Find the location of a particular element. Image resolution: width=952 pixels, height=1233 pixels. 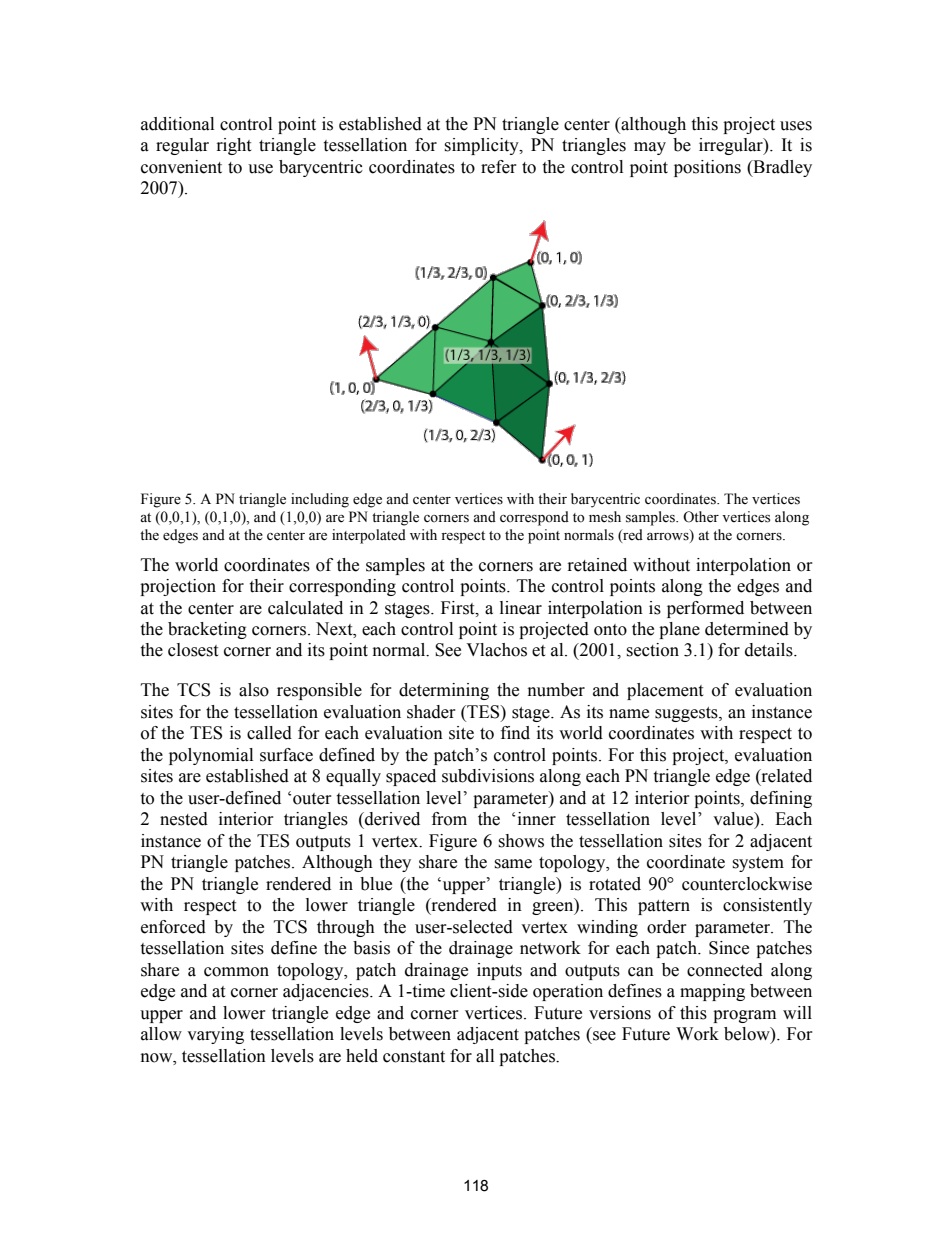

mesh is located at coordinates (605, 517).
